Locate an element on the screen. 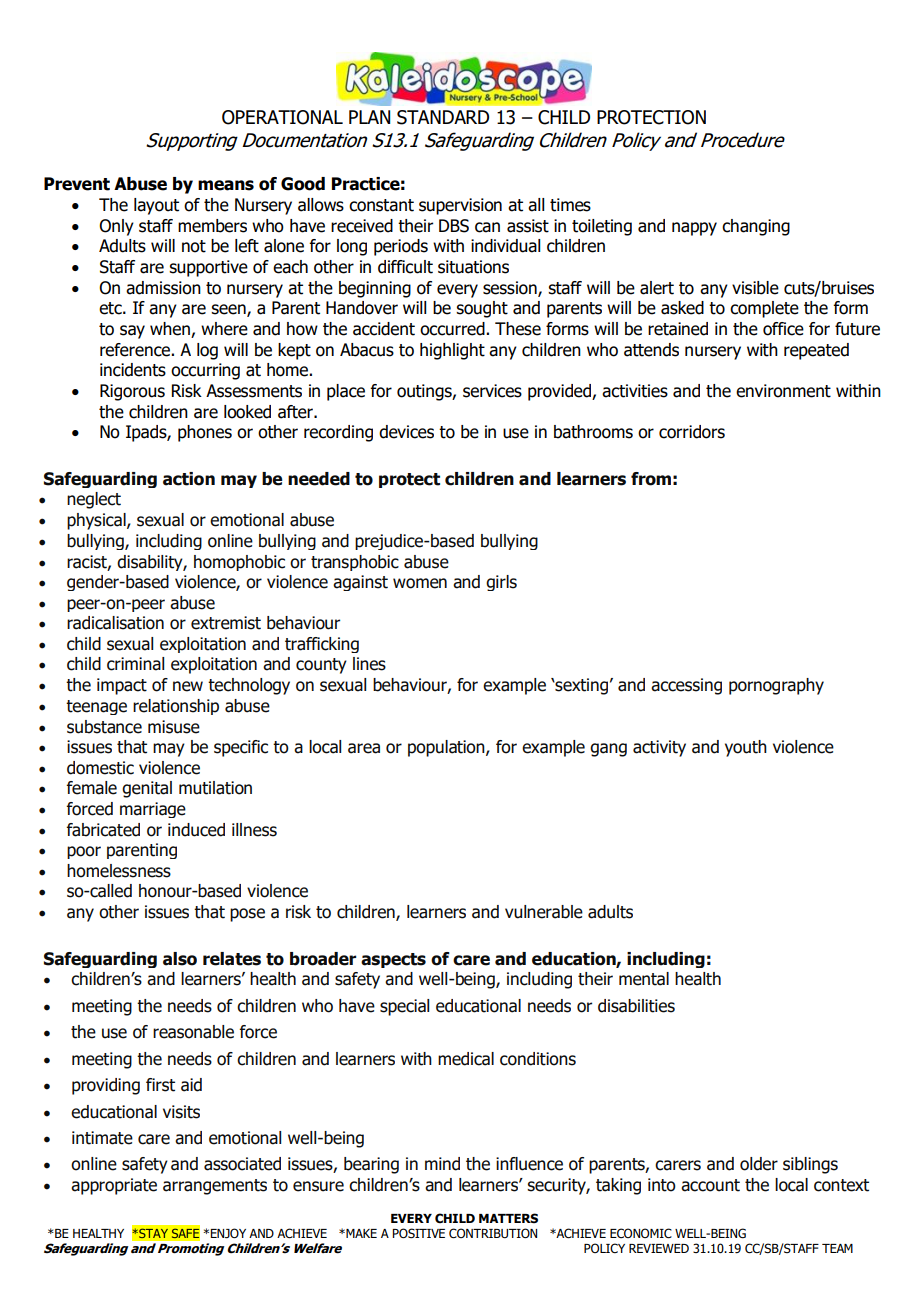  youth is located at coordinates (746, 748).
